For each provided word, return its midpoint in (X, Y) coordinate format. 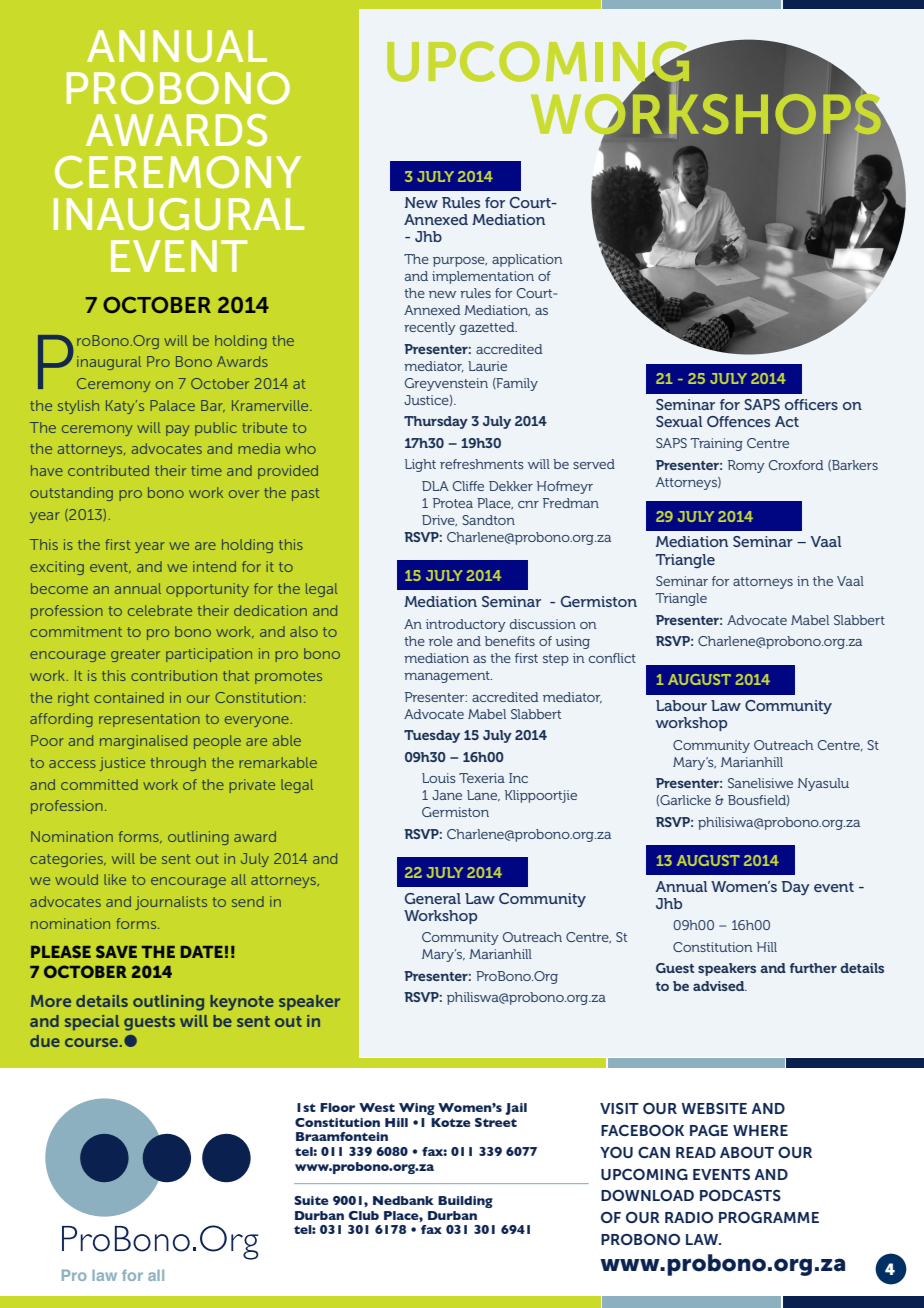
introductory (466, 625)
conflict (612, 658)
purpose (460, 262)
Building (465, 1202)
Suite (311, 1200)
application (527, 260)
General (433, 898)
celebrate (160, 610)
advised (720, 986)
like (115, 879)
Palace (172, 405)
